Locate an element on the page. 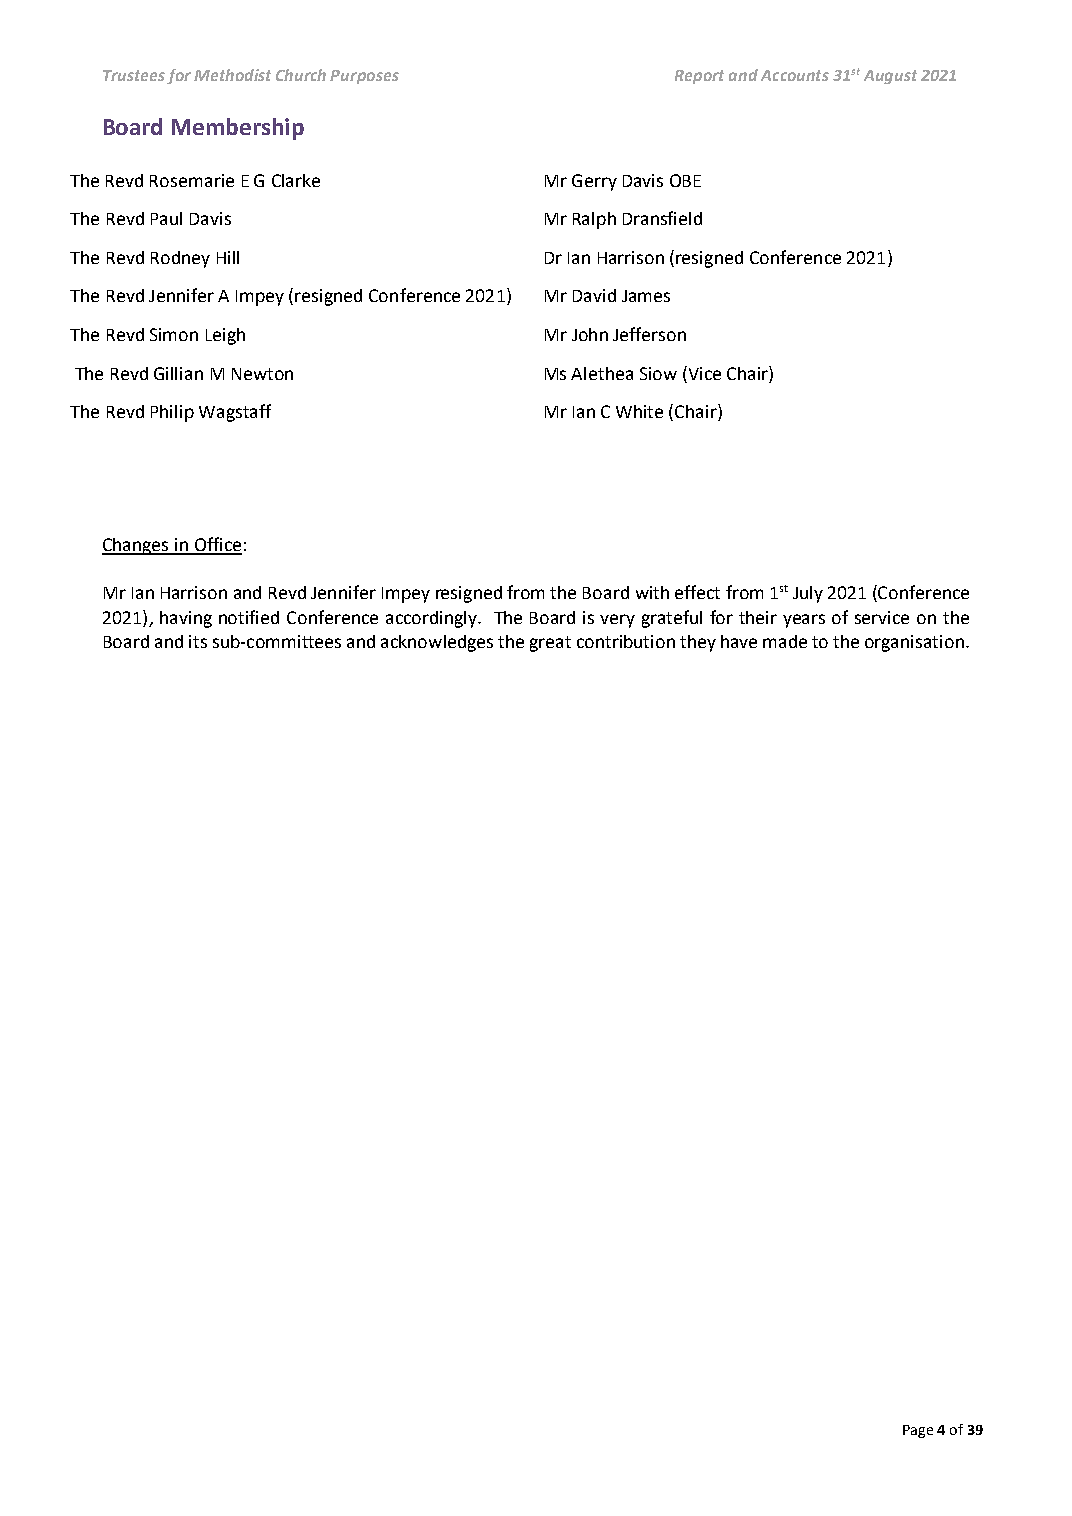 The height and width of the image is (1516, 1072). its is located at coordinates (198, 641).
